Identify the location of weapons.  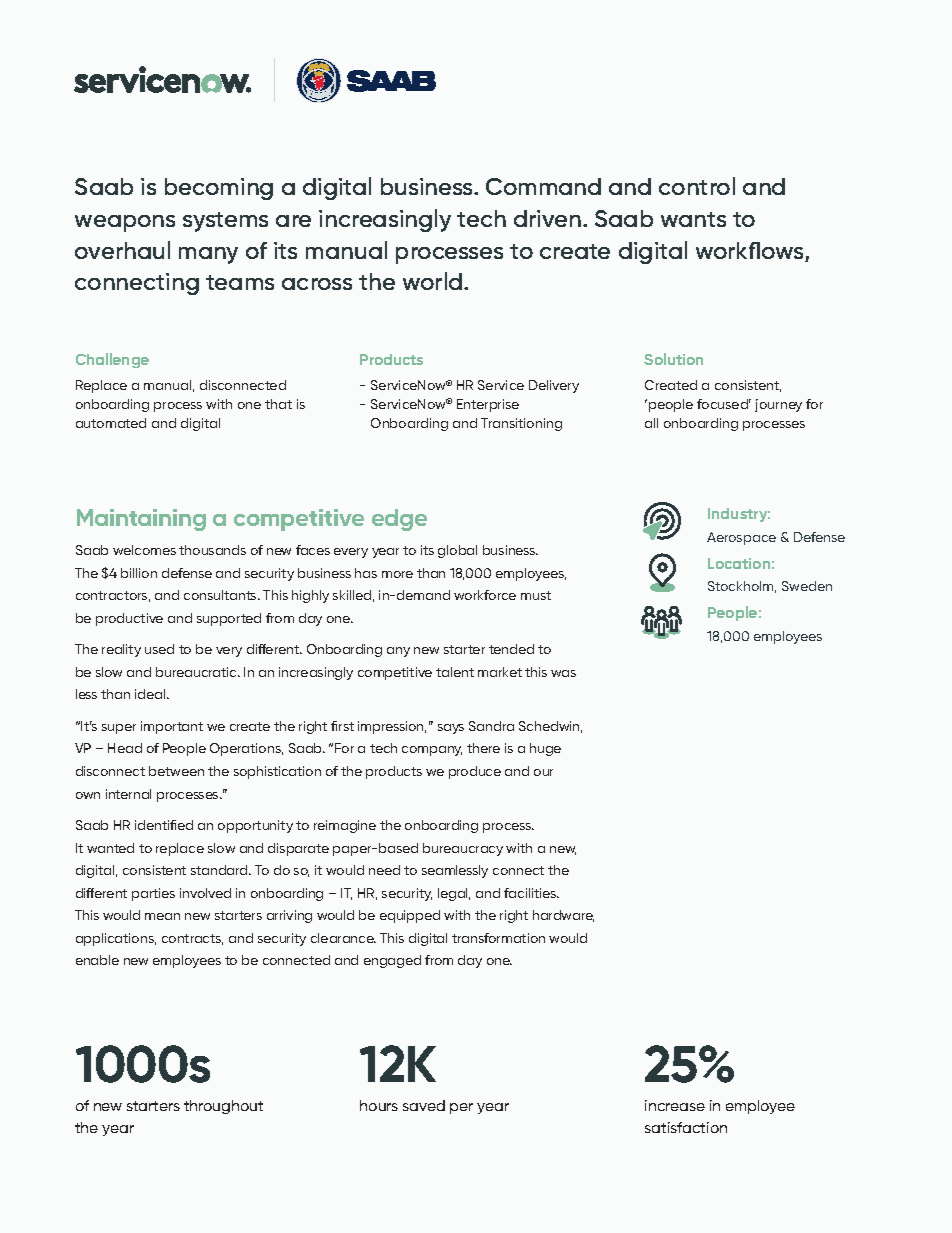
(125, 223).
